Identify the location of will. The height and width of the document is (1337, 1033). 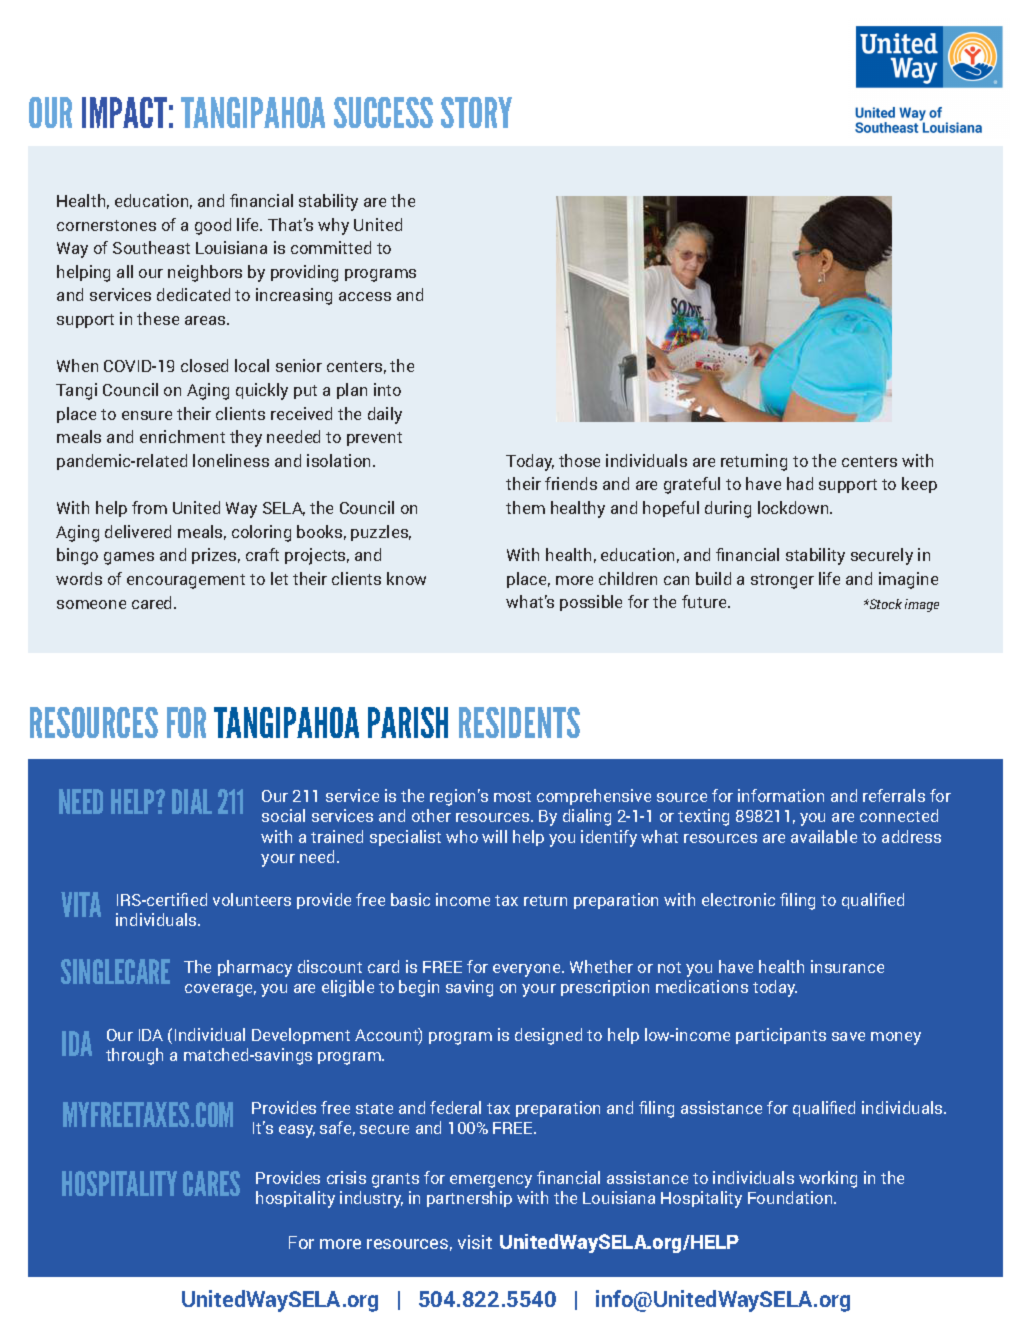
(494, 836).
